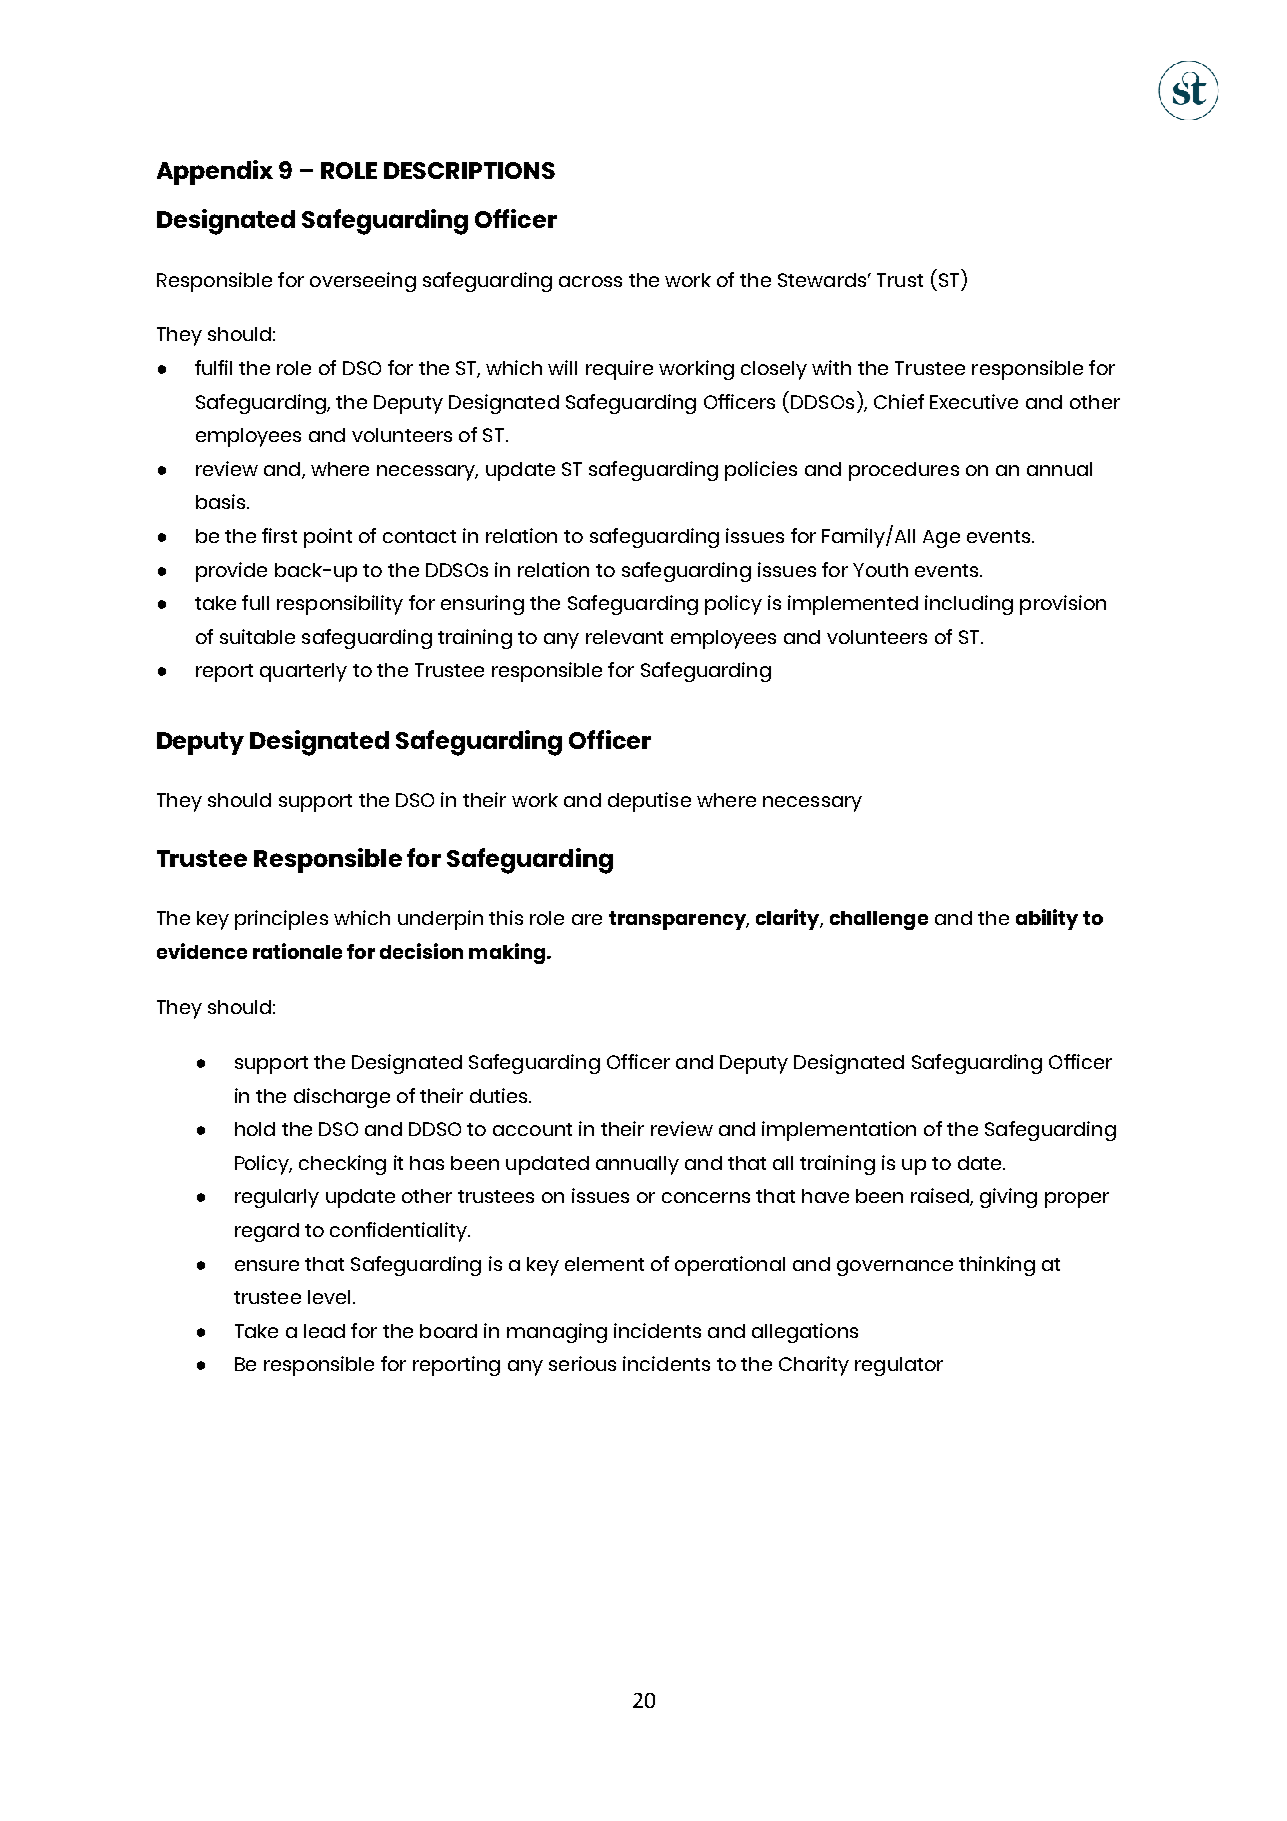  Describe the element at coordinates (215, 172) in the image. I see `Appendix` at that location.
